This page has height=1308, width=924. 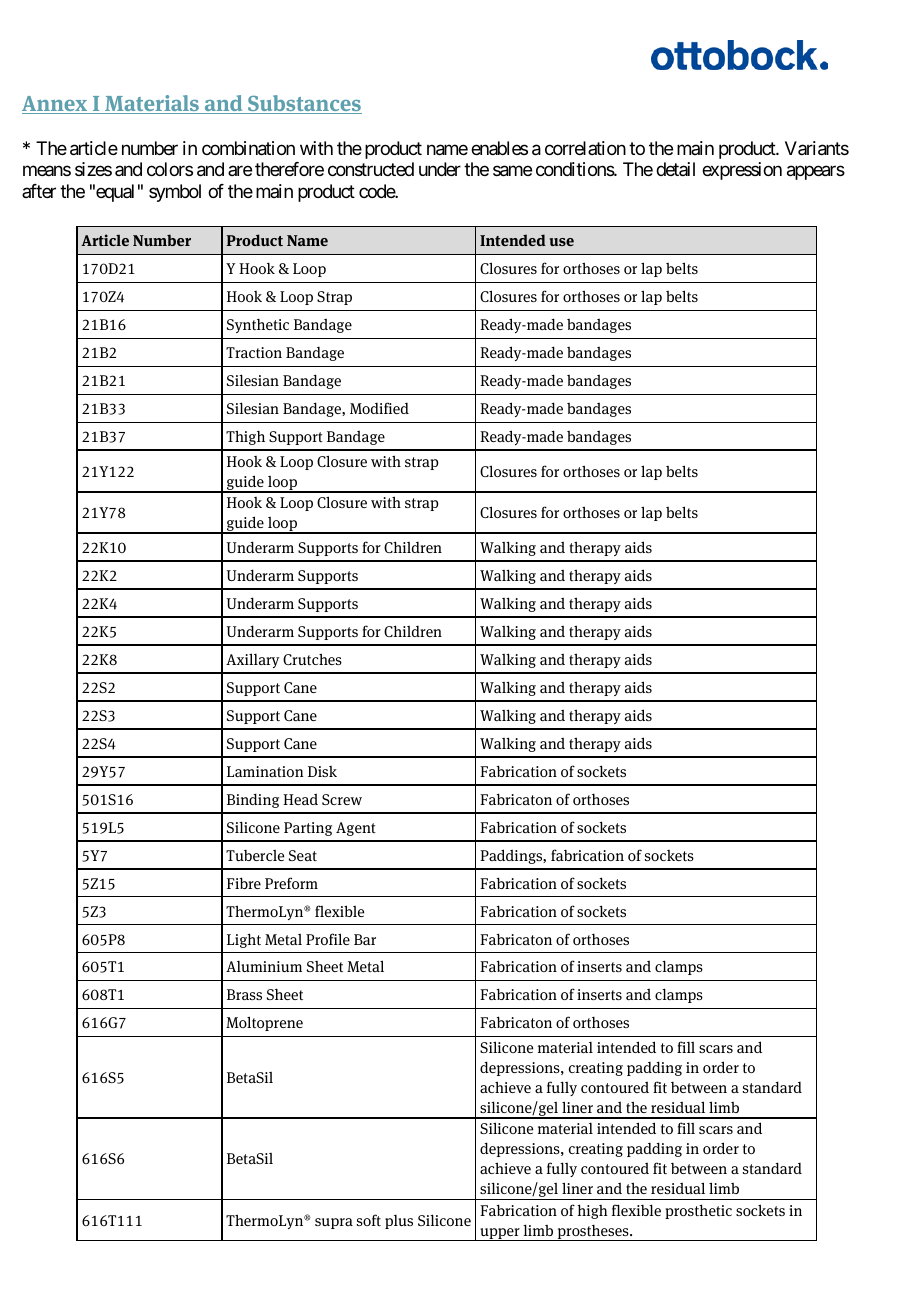 What do you see at coordinates (56, 105) in the page?
I see `Annex` at bounding box center [56, 105].
